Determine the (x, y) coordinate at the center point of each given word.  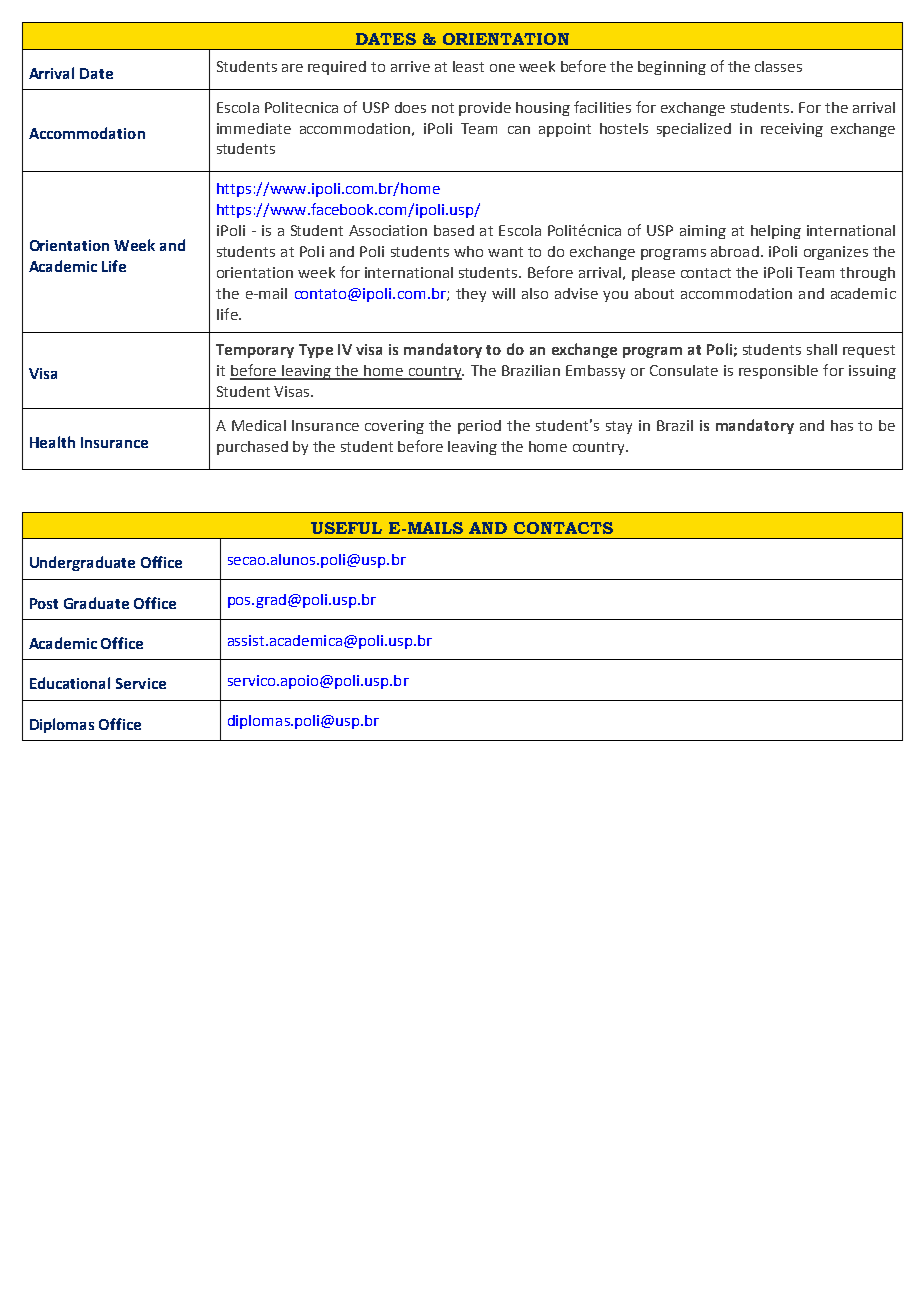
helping (776, 232)
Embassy (595, 372)
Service (141, 683)
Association (388, 230)
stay (619, 427)
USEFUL (346, 528)
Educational (70, 683)
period (479, 427)
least (468, 66)
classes (778, 66)
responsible (778, 372)
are (292, 68)
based (454, 230)
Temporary (255, 351)
